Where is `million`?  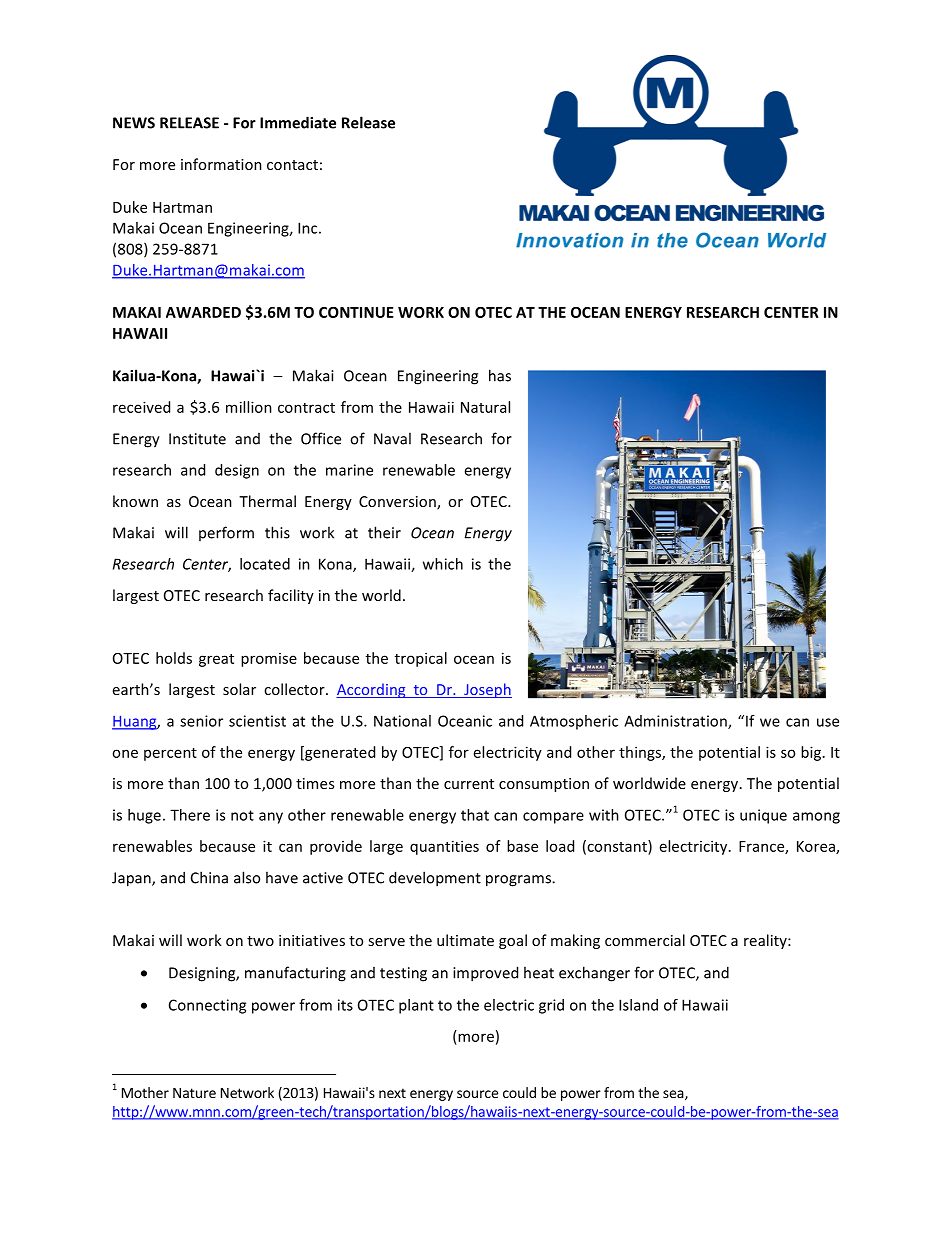 million is located at coordinates (249, 407).
